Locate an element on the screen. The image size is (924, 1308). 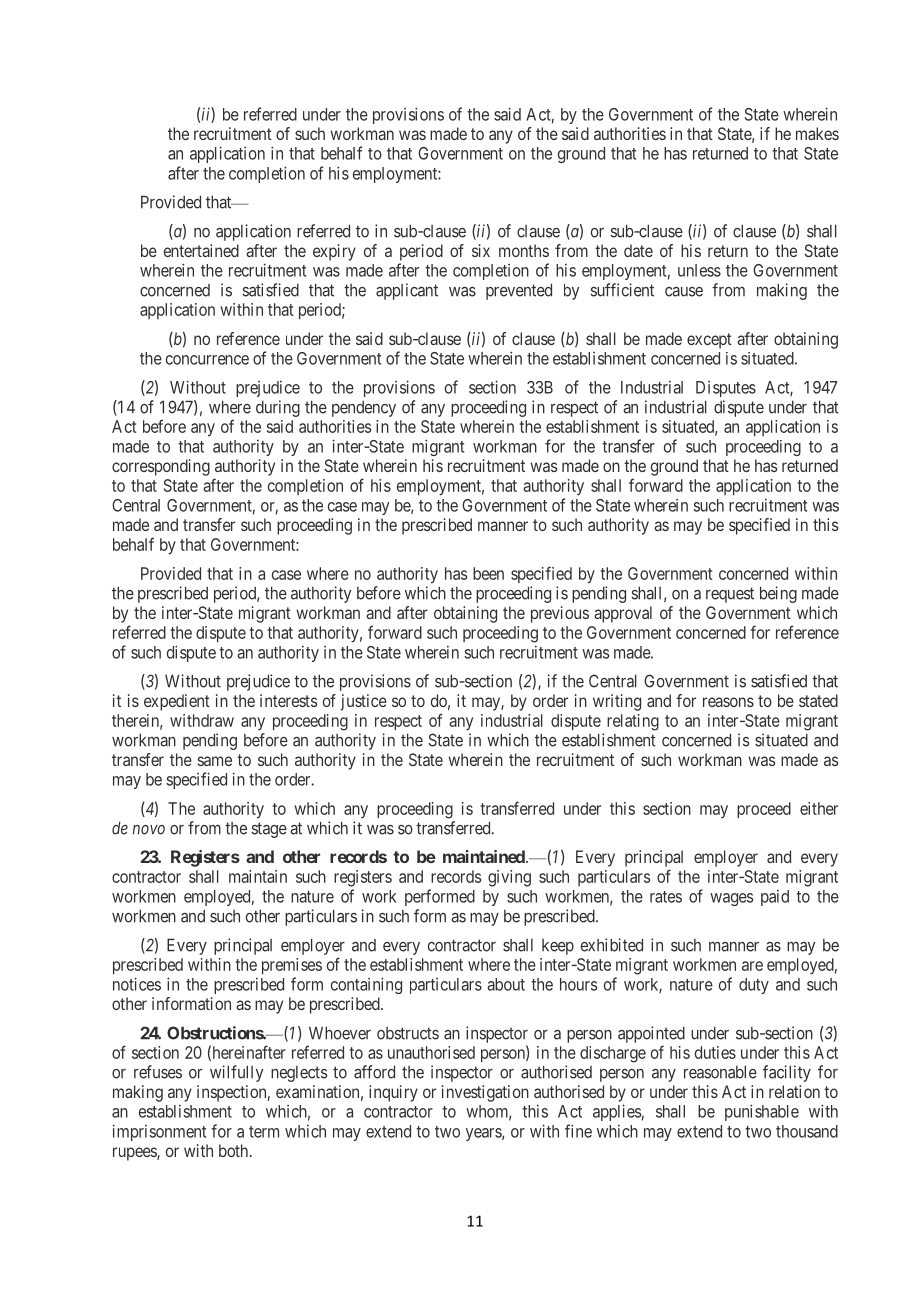
investigation is located at coordinates (485, 1093).
